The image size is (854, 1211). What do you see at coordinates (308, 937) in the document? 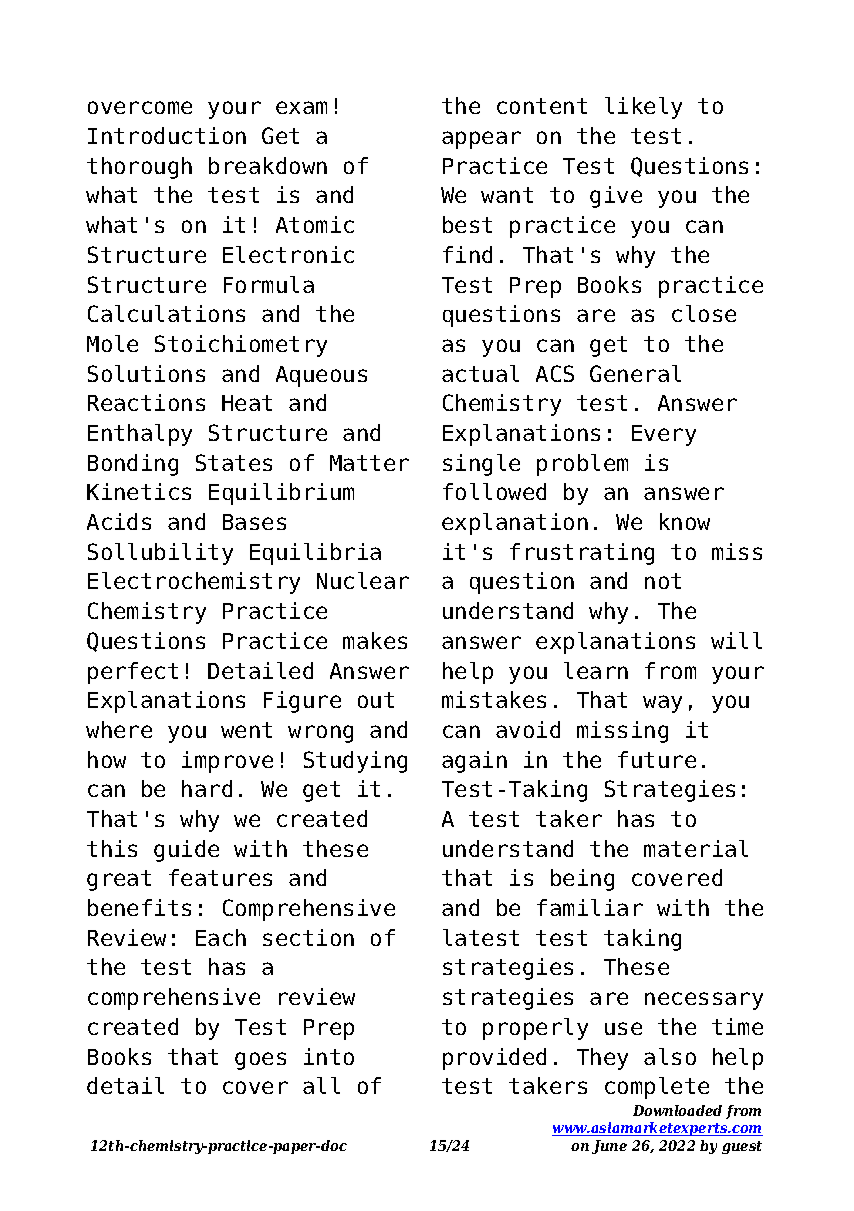
I see `section` at bounding box center [308, 937].
